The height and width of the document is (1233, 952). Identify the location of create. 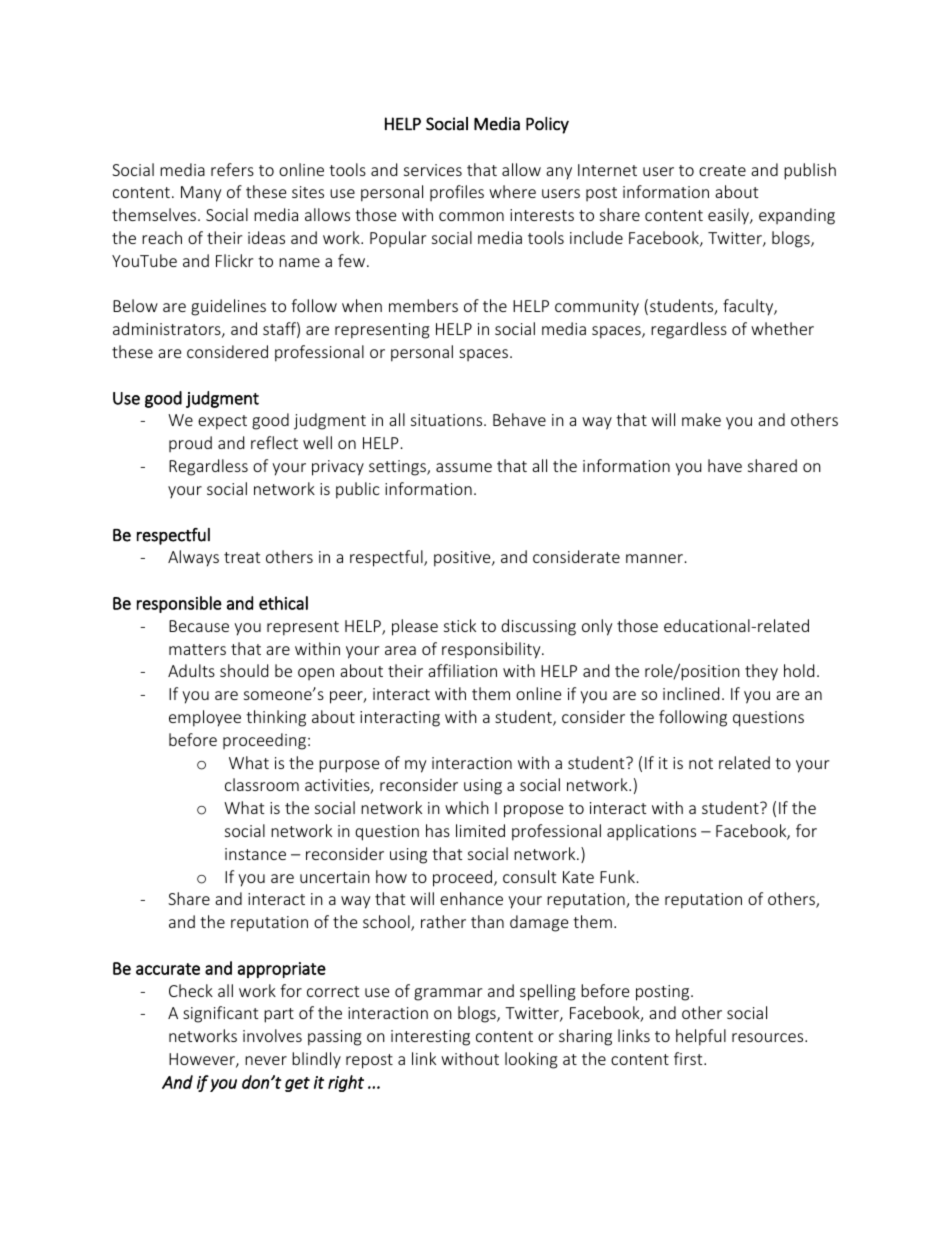
(722, 170).
